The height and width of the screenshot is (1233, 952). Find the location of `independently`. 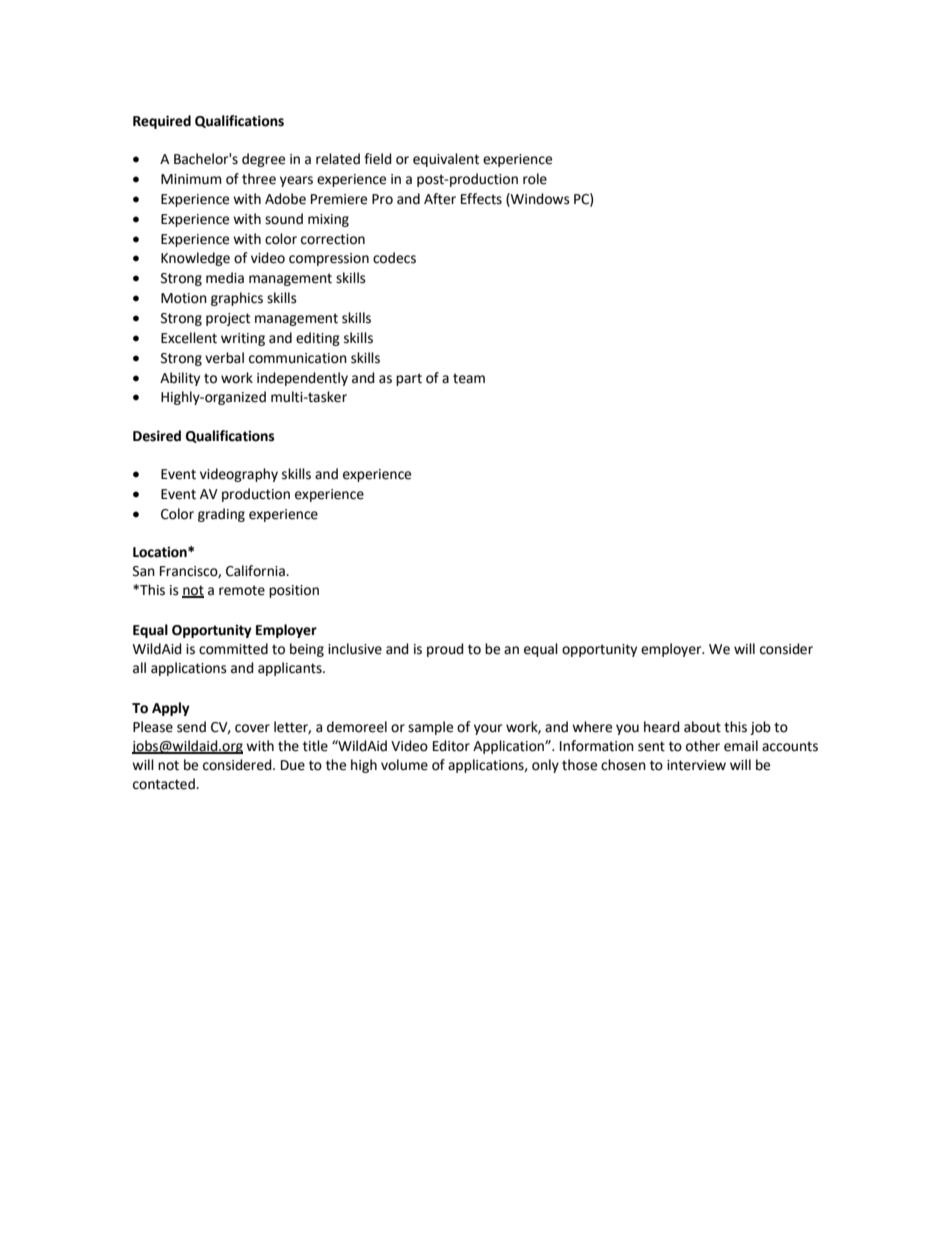

independently is located at coordinates (302, 379).
